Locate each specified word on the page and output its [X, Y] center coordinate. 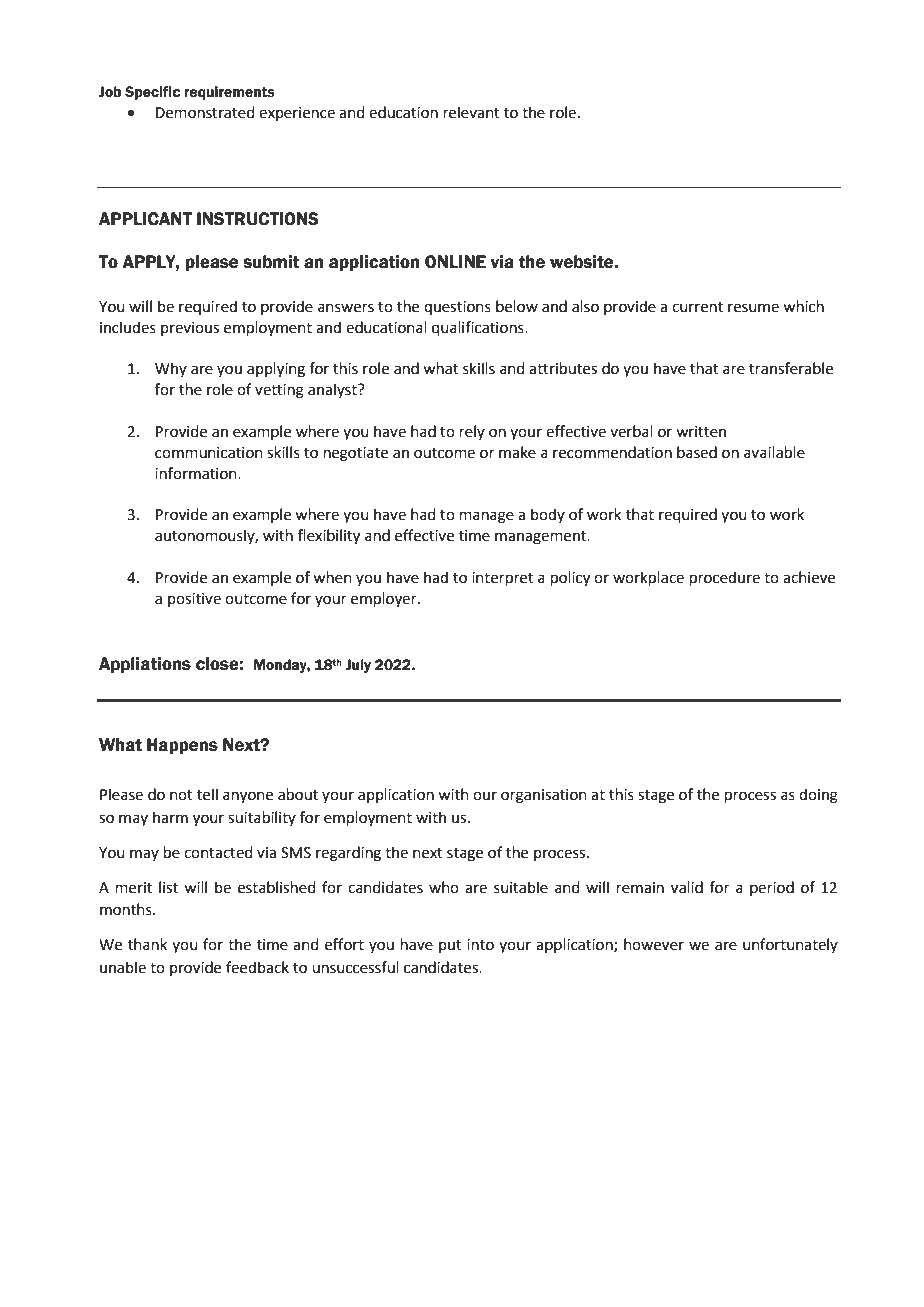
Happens [182, 746]
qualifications [479, 328]
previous [190, 329]
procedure [725, 578]
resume [753, 308]
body [548, 515]
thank [147, 944]
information [197, 473]
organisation [544, 796]
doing [818, 796]
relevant [472, 112]
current [697, 307]
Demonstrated [205, 112]
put [450, 946]
